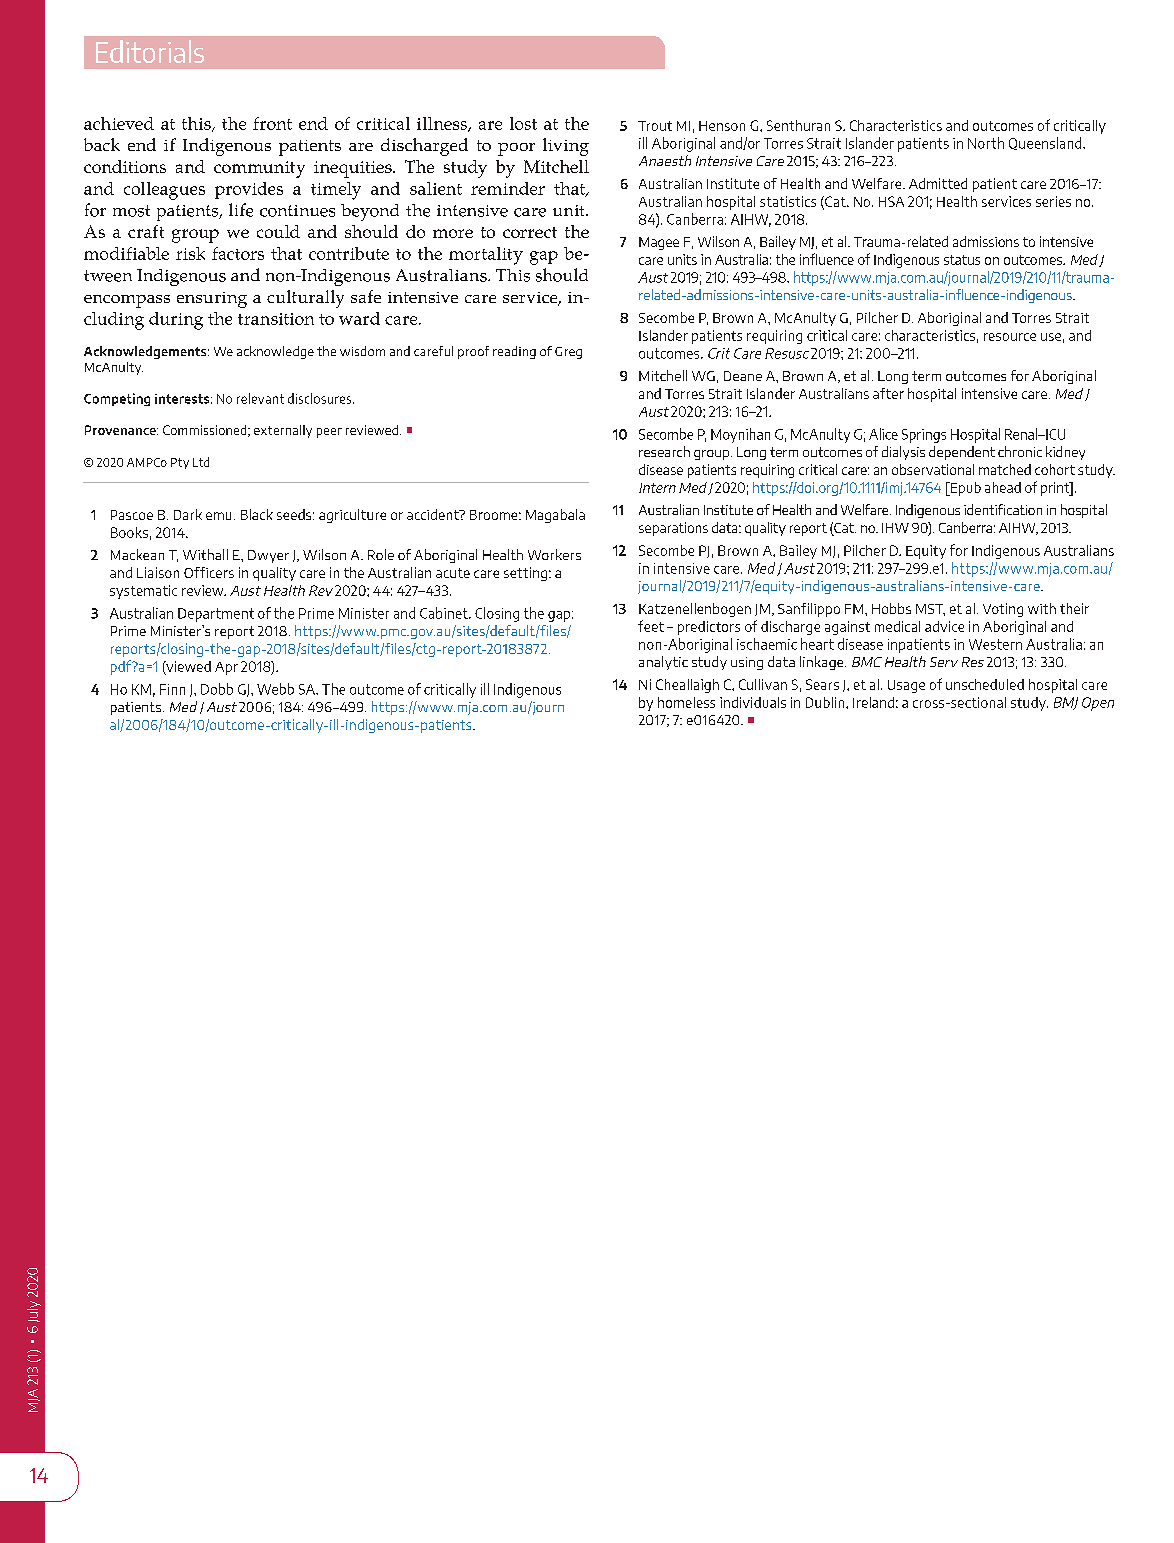 Image resolution: width=1174 pixels, height=1543 pixels. I want to click on Springs, so click(924, 436).
